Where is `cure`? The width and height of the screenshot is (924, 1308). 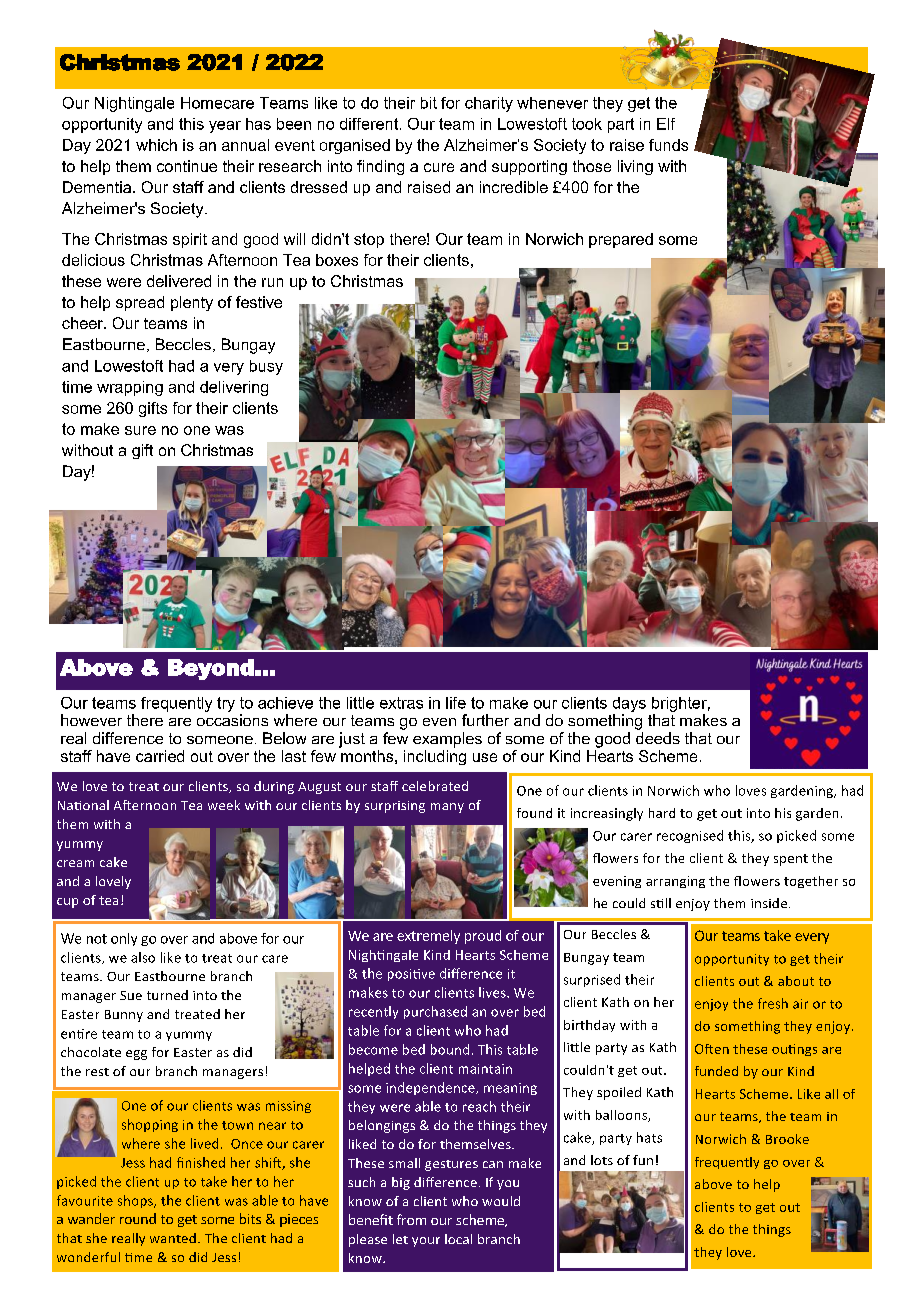
cure is located at coordinates (439, 167).
